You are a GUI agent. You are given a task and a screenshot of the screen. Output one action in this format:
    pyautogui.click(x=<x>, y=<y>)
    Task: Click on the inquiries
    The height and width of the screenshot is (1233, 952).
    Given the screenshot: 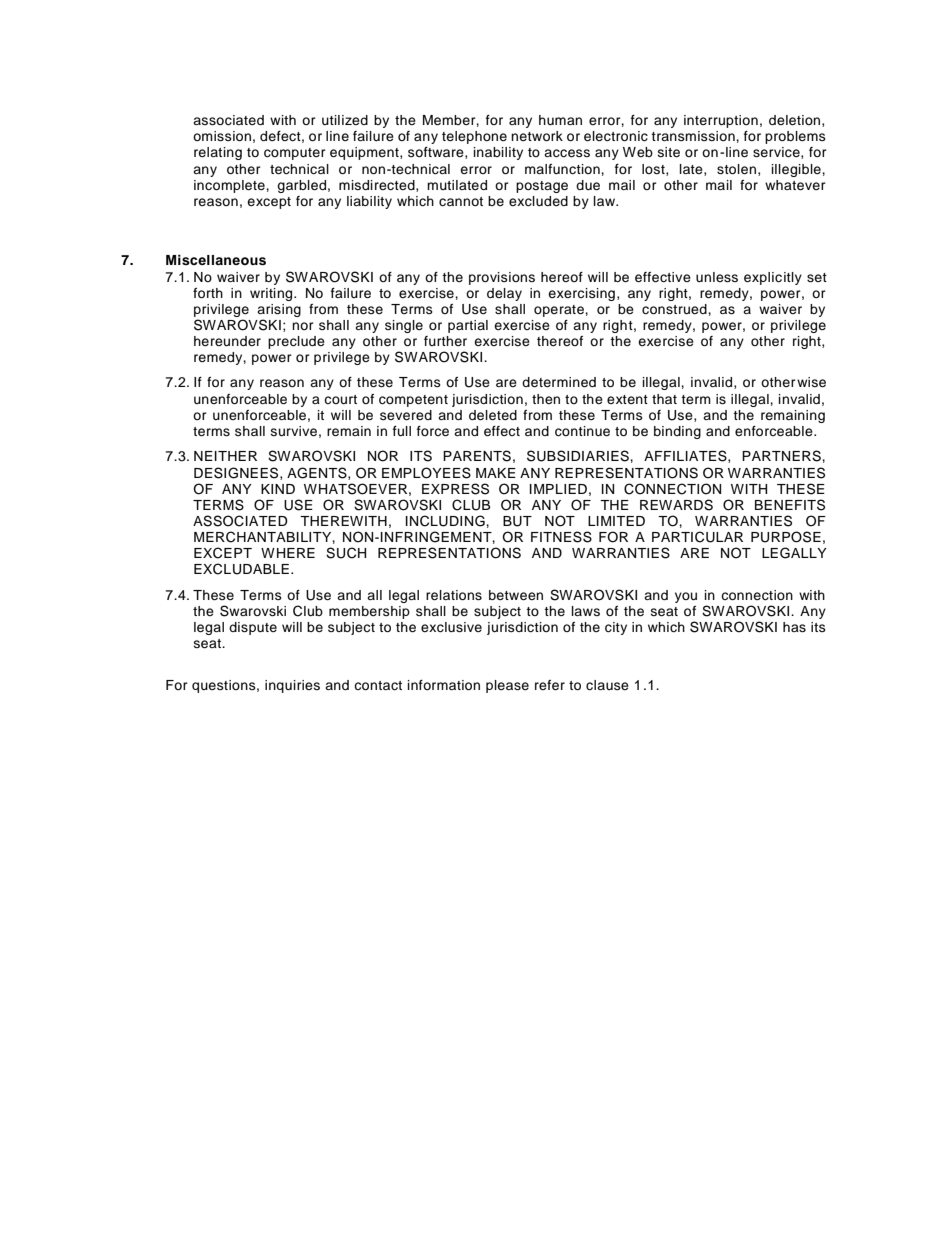 What is the action you would take?
    pyautogui.click(x=292, y=686)
